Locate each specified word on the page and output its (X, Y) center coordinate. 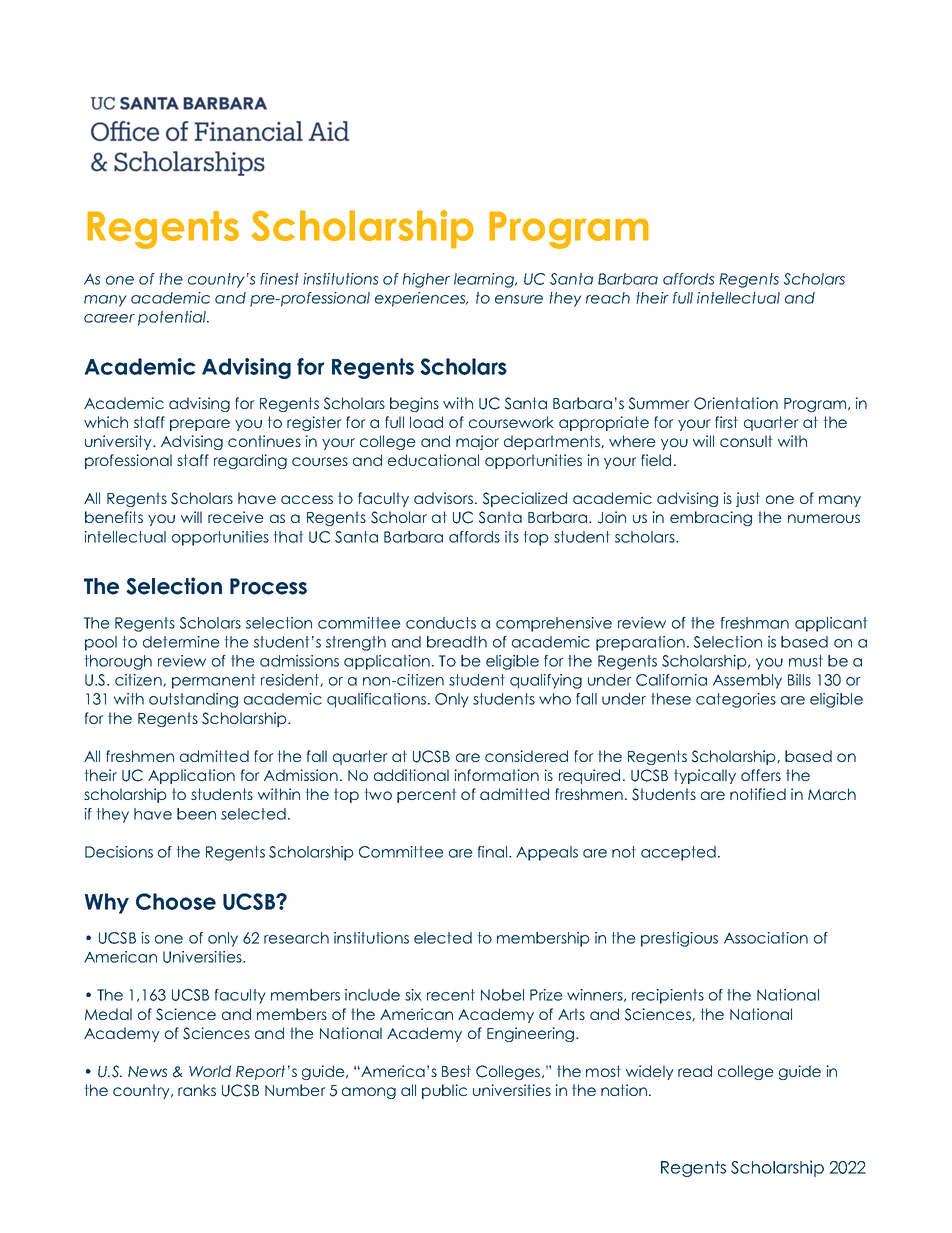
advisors (443, 498)
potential (173, 318)
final (494, 852)
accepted (678, 853)
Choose (176, 901)
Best (456, 1071)
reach (608, 298)
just (748, 499)
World (210, 1071)
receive (236, 517)
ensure (519, 299)
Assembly (747, 681)
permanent (213, 681)
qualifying (546, 681)
